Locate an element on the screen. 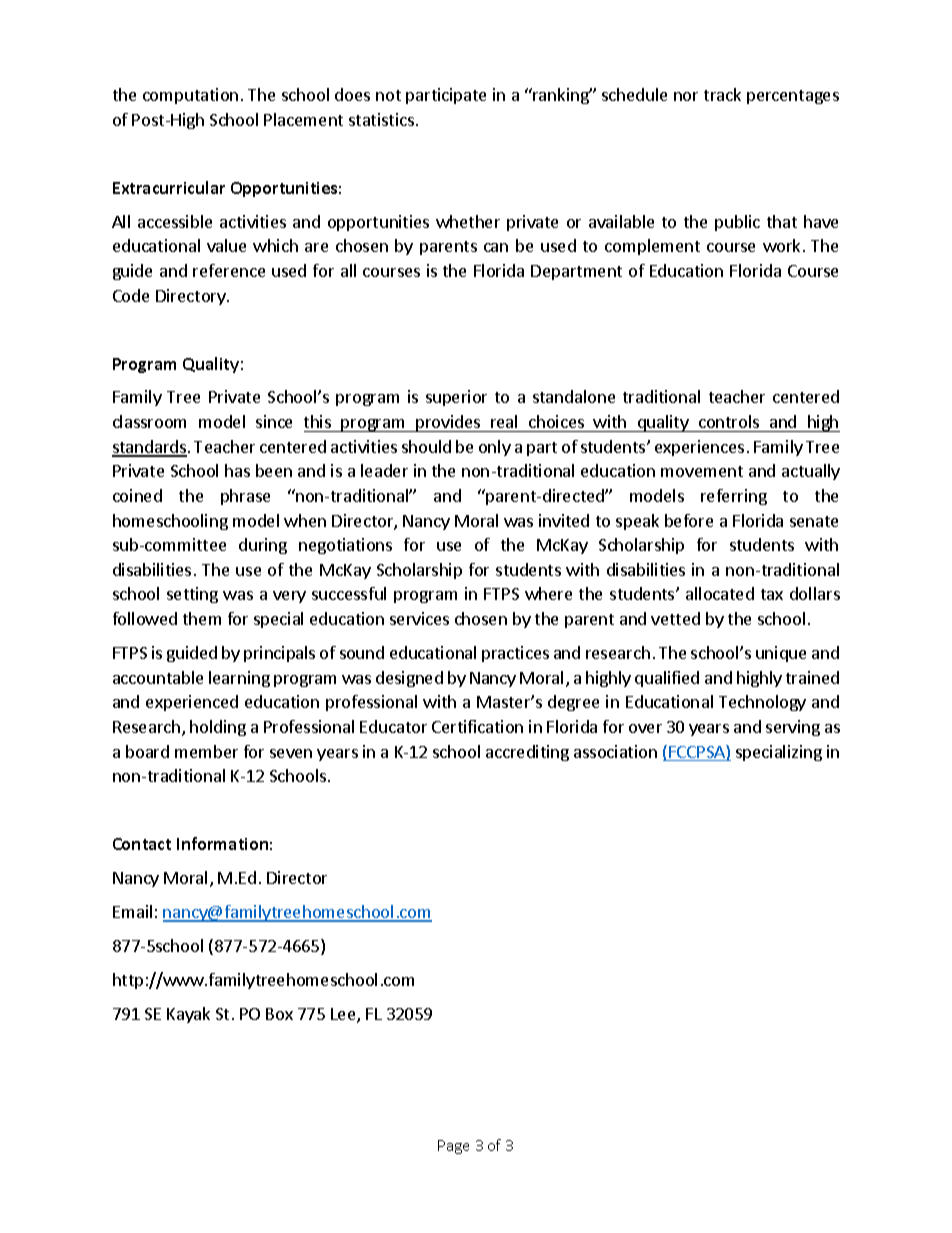 The height and width of the screenshot is (1233, 952). track is located at coordinates (722, 94).
